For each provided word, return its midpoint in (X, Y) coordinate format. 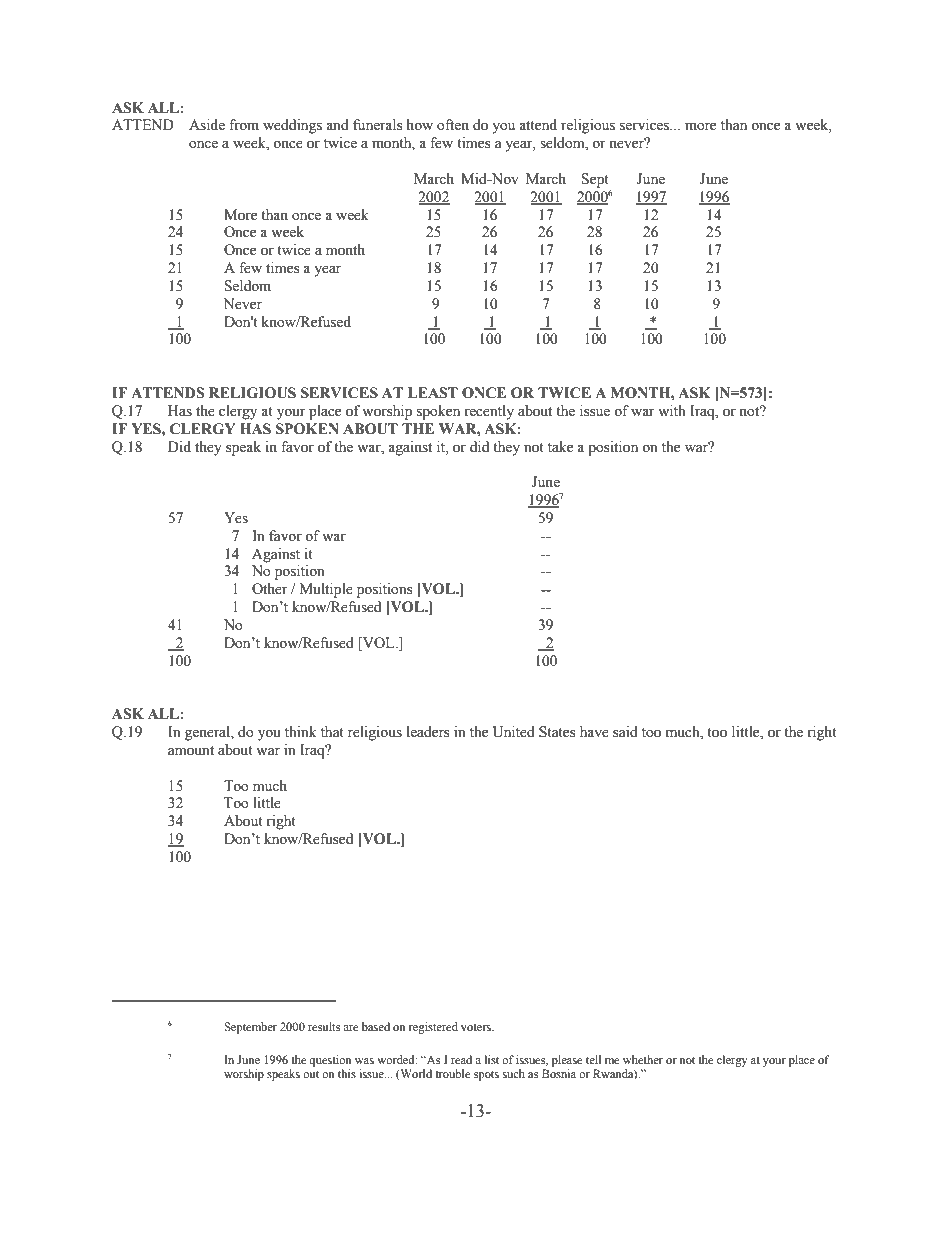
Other (270, 589)
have (594, 732)
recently (489, 412)
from (244, 125)
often (453, 125)
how (420, 125)
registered (433, 1028)
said (625, 732)
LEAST (433, 393)
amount (191, 751)
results (324, 1026)
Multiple (326, 590)
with (672, 410)
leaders (428, 732)
